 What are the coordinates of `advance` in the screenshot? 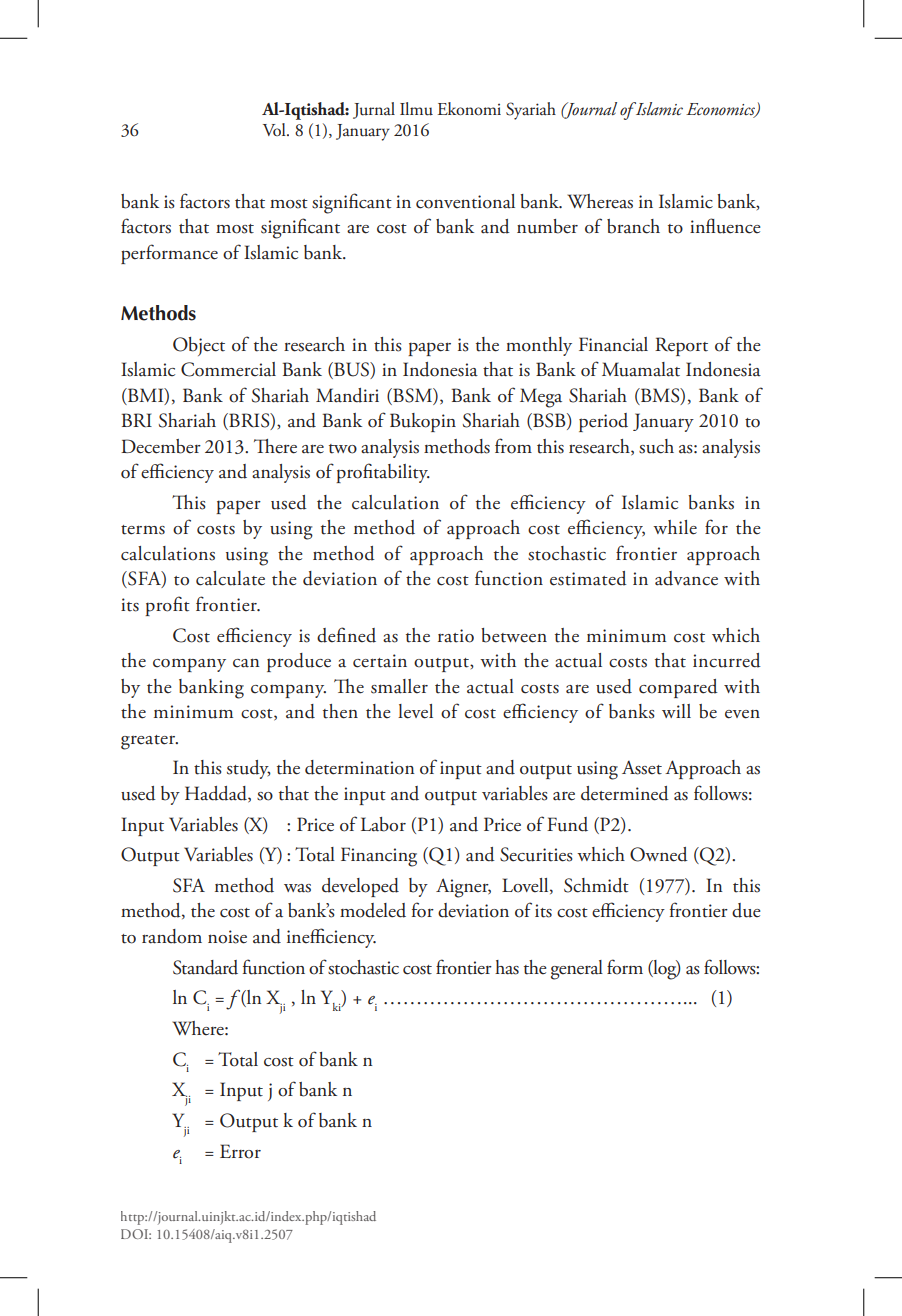 It's located at (686, 578).
